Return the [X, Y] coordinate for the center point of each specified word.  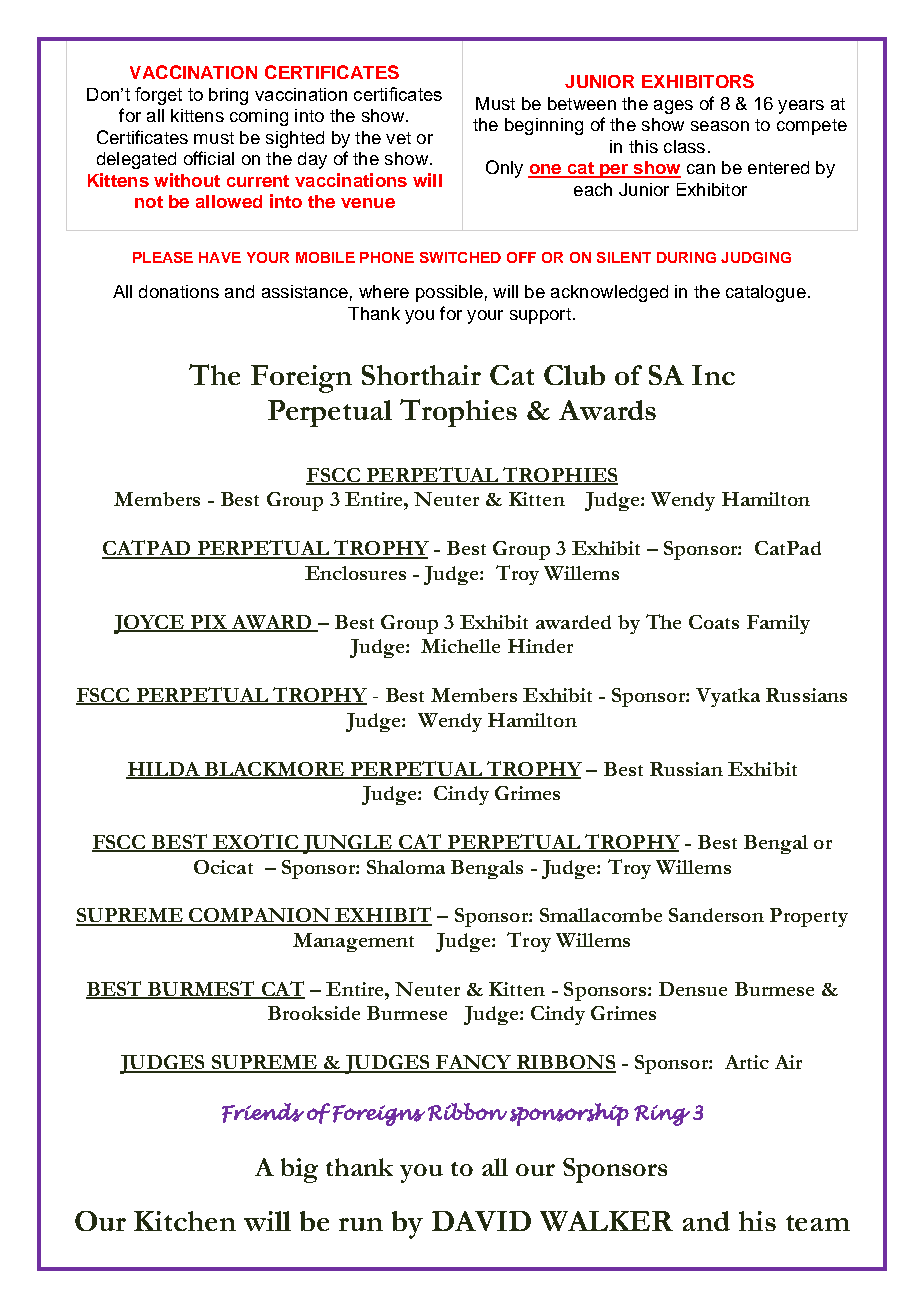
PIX [208, 623]
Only [504, 169]
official [209, 158]
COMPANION [259, 916]
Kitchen [185, 1221]
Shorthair [421, 375]
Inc [713, 375]
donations [179, 291]
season [720, 126]
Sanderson [716, 915]
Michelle [460, 646]
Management [353, 942]
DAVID [481, 1221]
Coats [714, 622]
